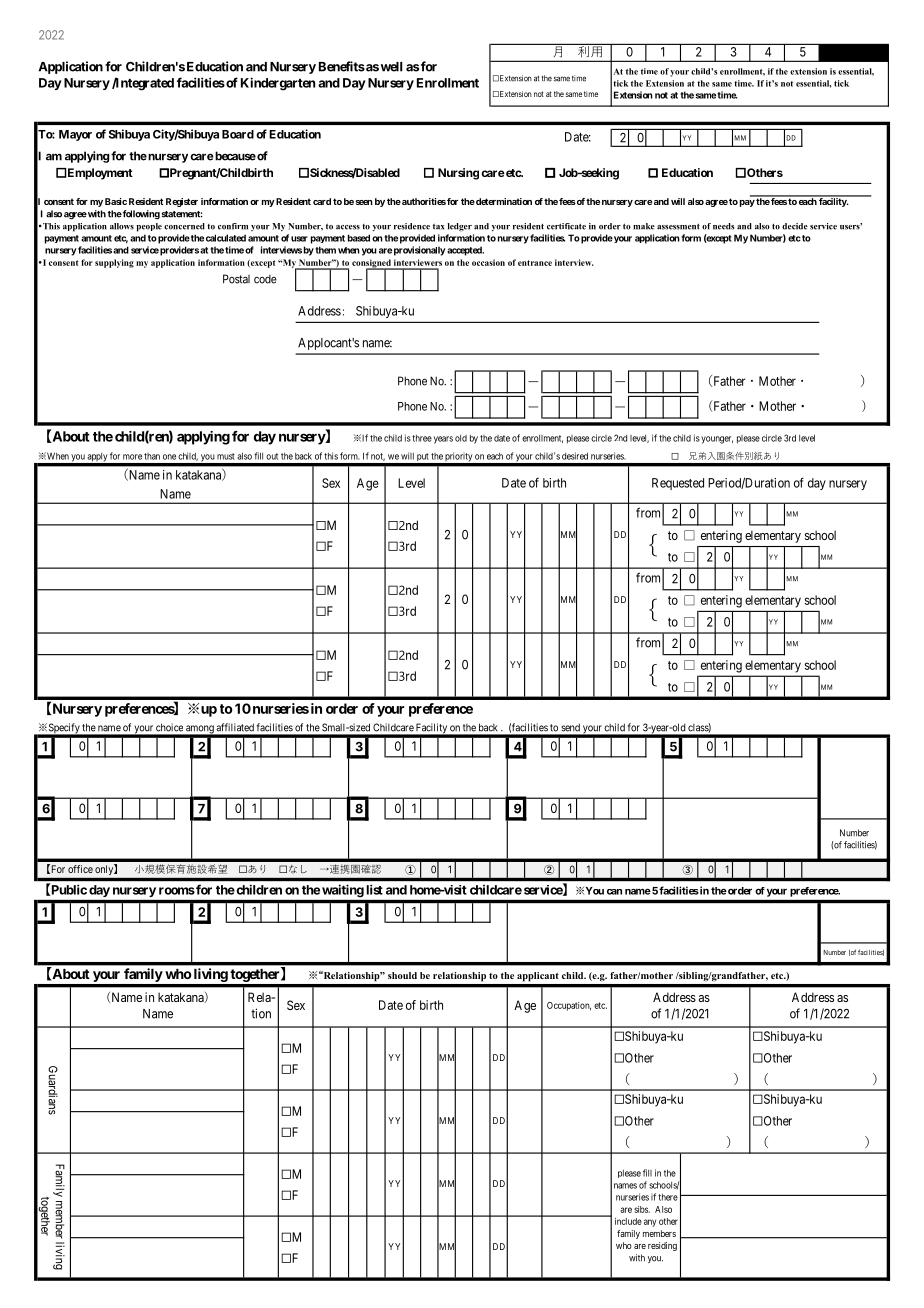  Describe the element at coordinates (678, 484) in the image. I see `Requested` at that location.
